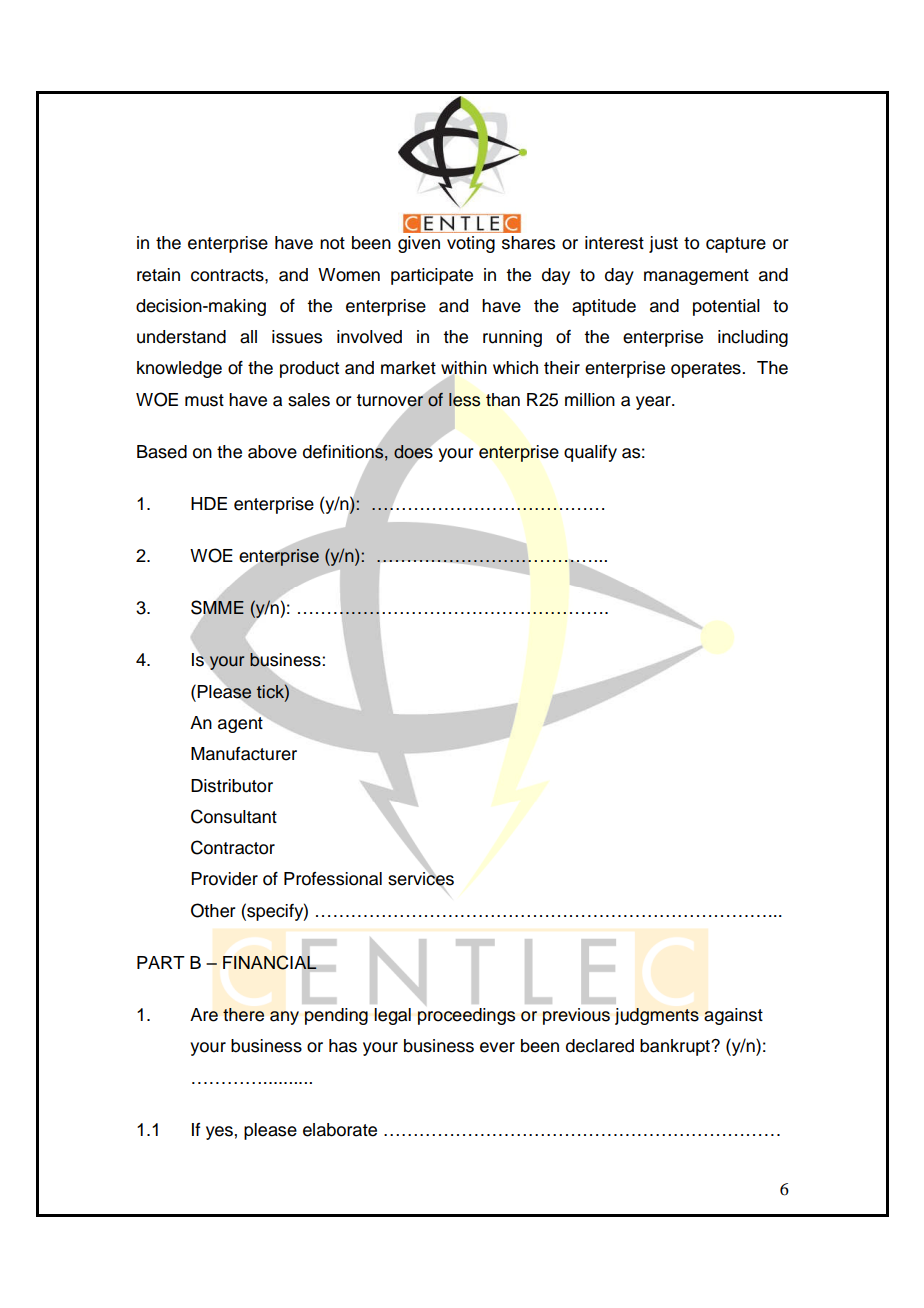 The image size is (924, 1308). I want to click on qualify, so click(590, 453).
